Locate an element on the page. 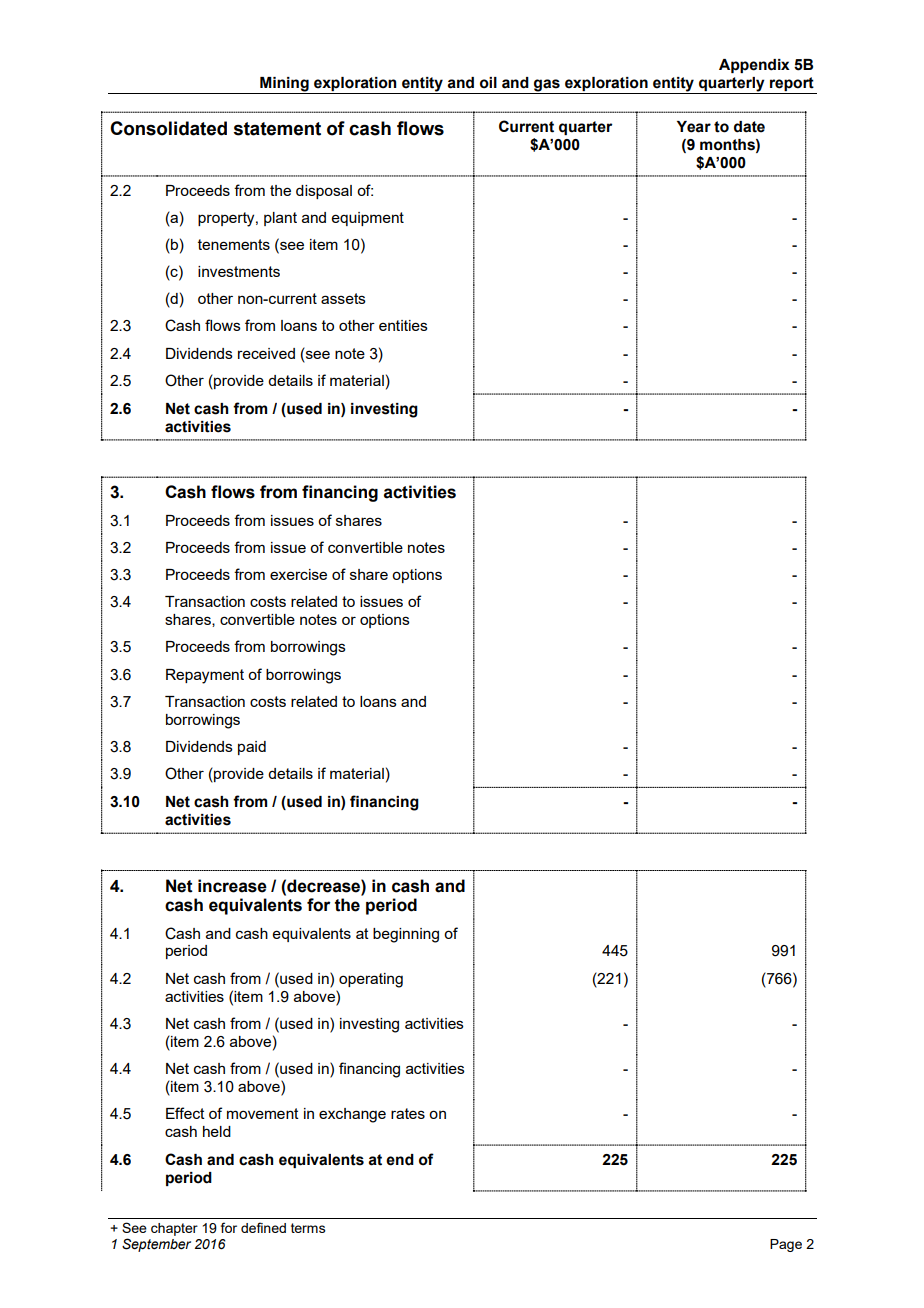  oil is located at coordinates (488, 83).
